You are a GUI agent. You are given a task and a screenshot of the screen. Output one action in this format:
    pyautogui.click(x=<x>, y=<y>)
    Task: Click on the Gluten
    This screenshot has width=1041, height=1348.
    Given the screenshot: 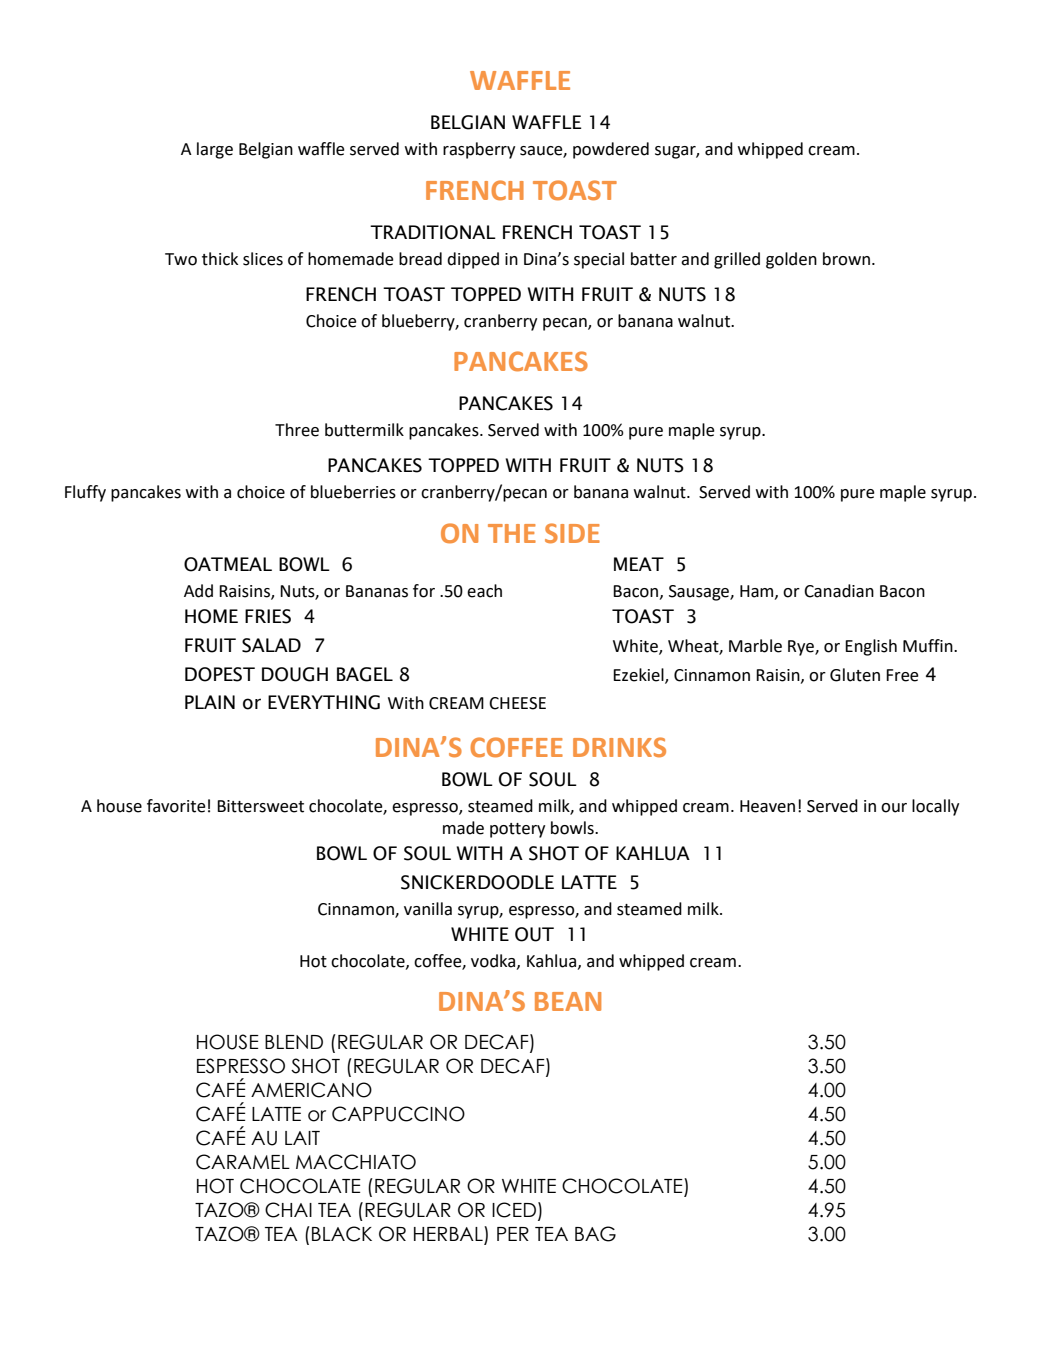 What is the action you would take?
    pyautogui.click(x=855, y=675)
